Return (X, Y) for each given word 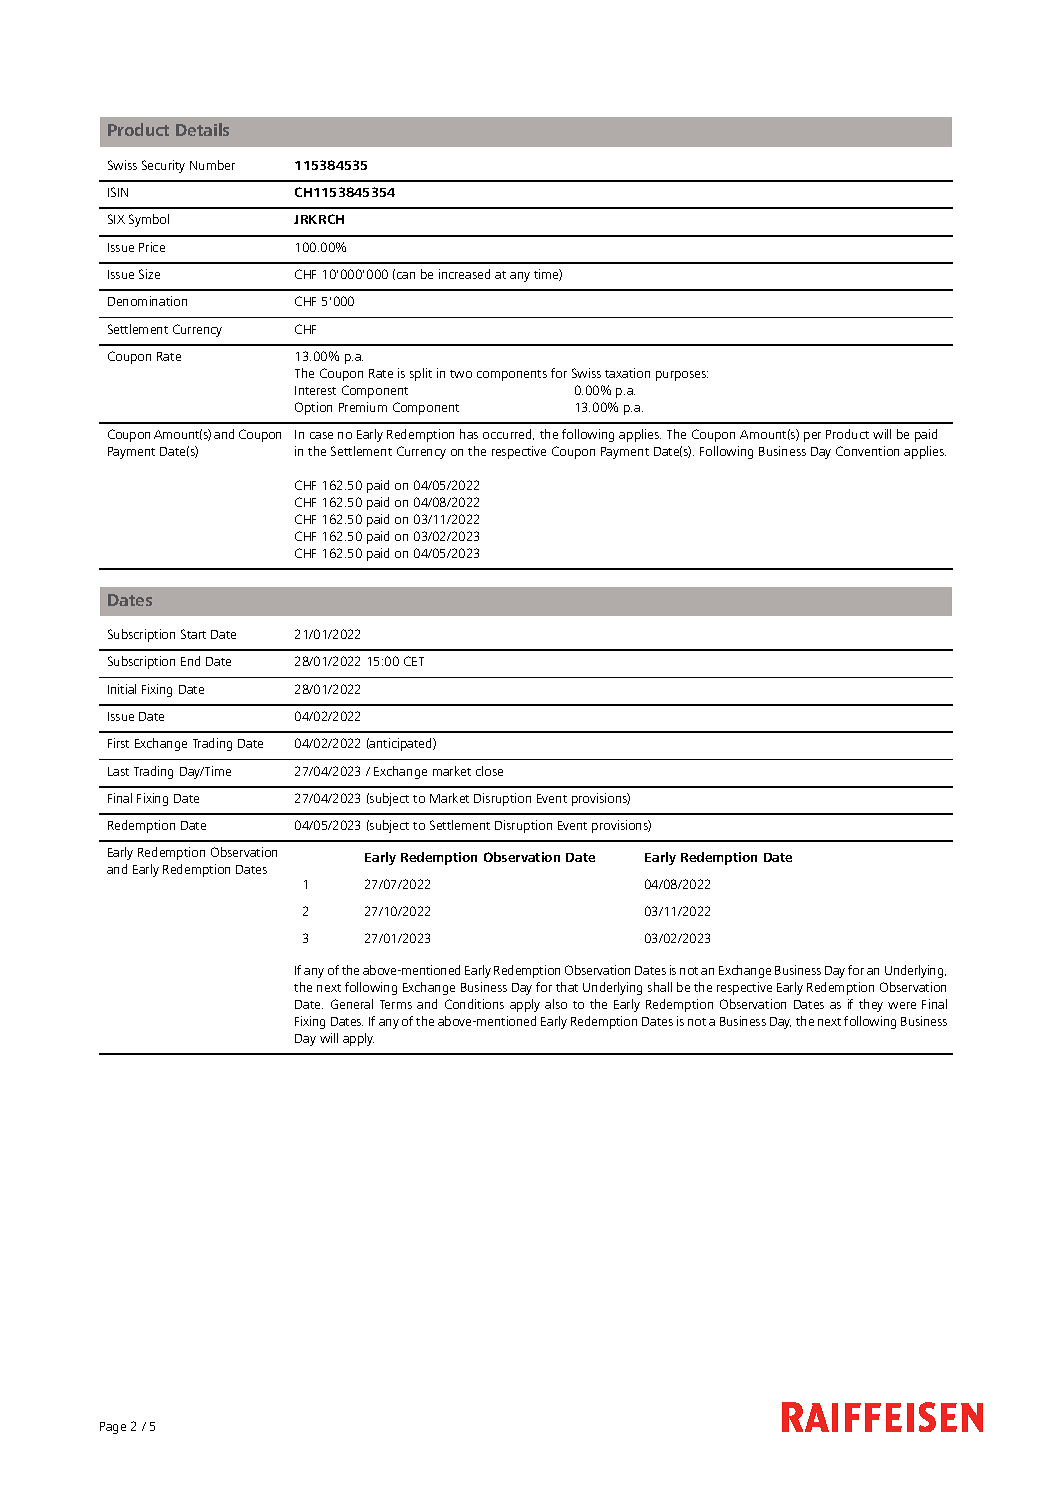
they (871, 1005)
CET (414, 661)
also (556, 1004)
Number (212, 165)
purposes (682, 376)
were (902, 1005)
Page (113, 1428)
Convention (867, 451)
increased (464, 274)
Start (193, 634)
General (352, 1004)
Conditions (474, 1004)
